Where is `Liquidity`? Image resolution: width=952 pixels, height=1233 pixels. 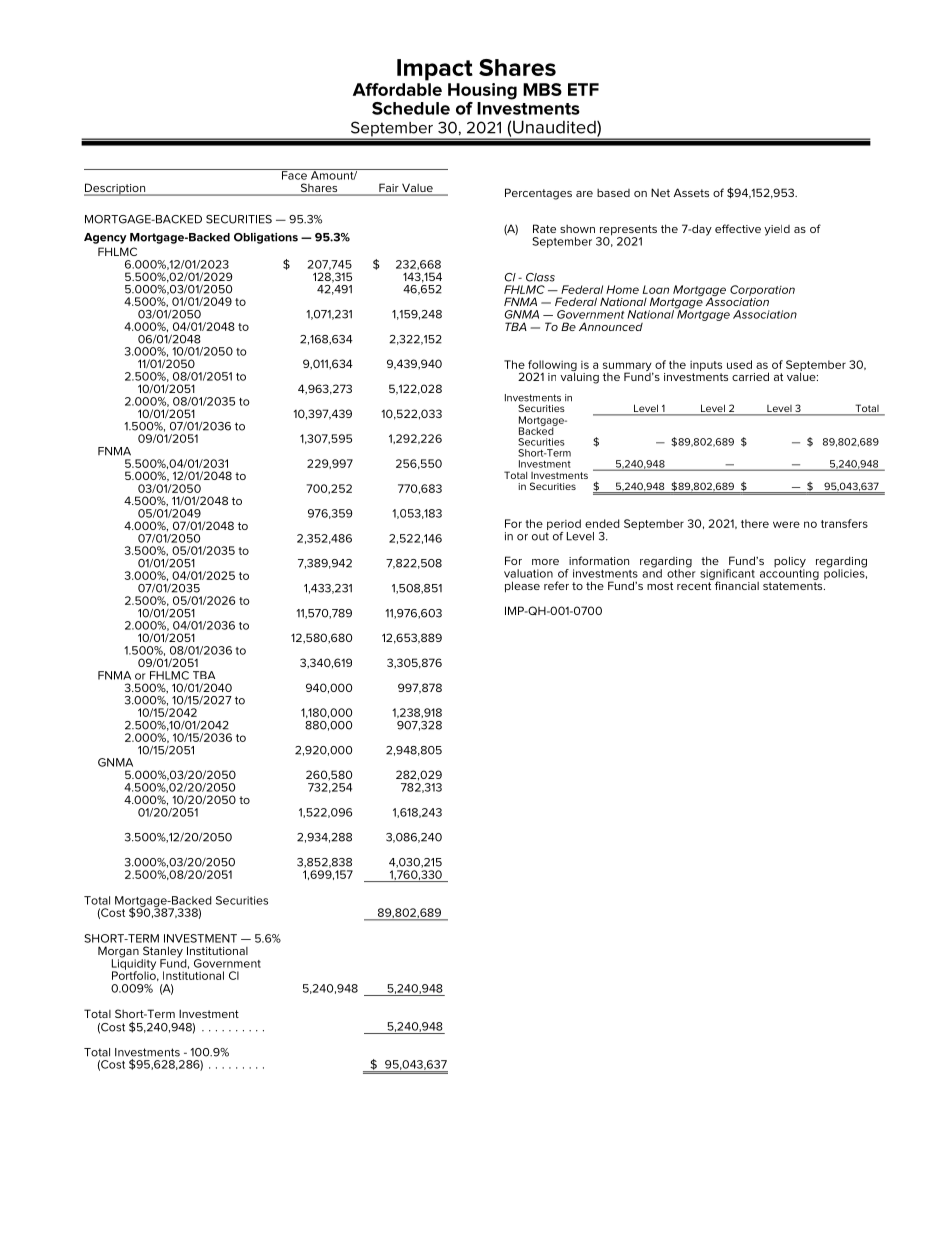 Liquidity is located at coordinates (134, 964).
